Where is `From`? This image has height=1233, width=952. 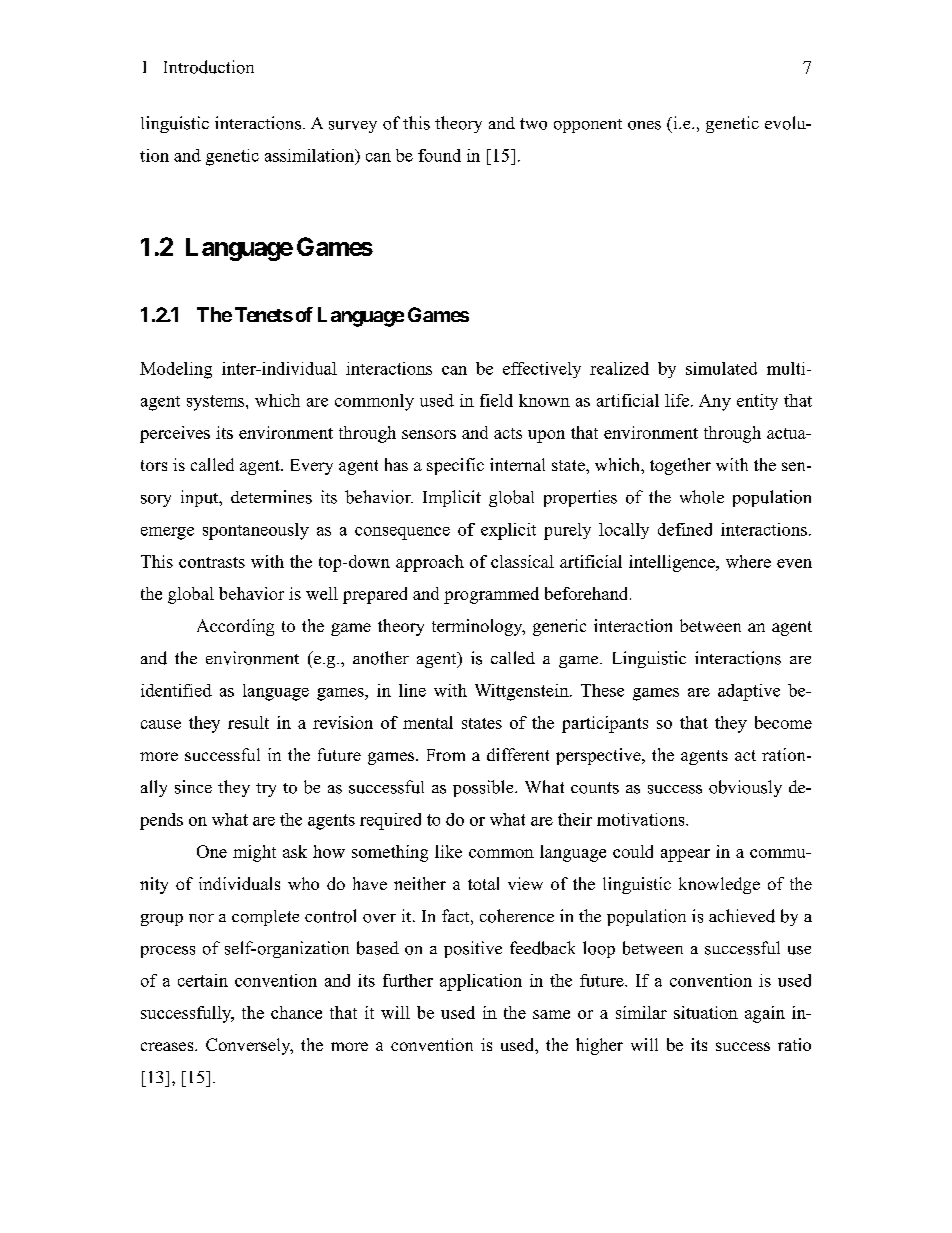
From is located at coordinates (446, 755).
